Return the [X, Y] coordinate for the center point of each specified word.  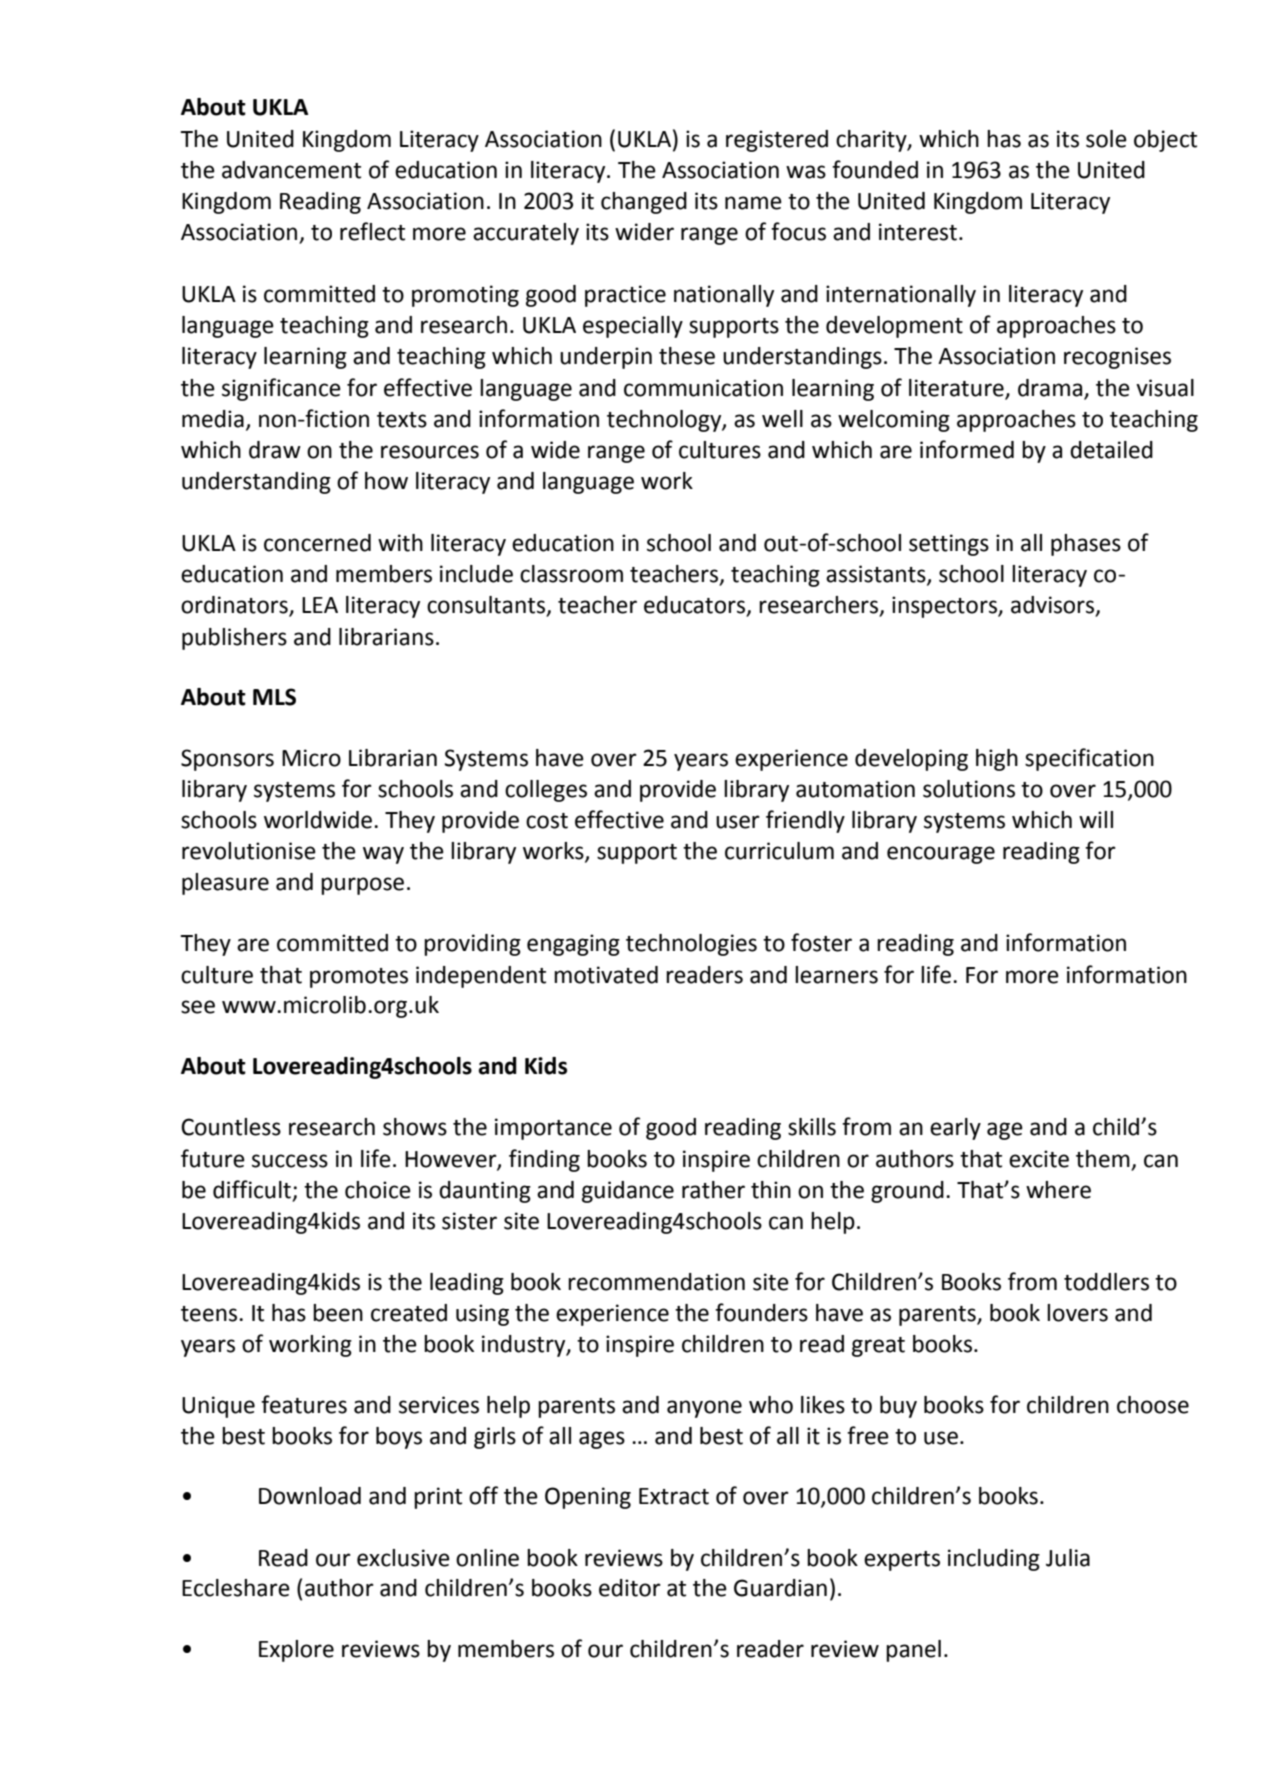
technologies [691, 945]
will [1096, 819]
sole [1106, 139]
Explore [296, 1651]
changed [644, 203]
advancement [291, 170]
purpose [362, 886]
